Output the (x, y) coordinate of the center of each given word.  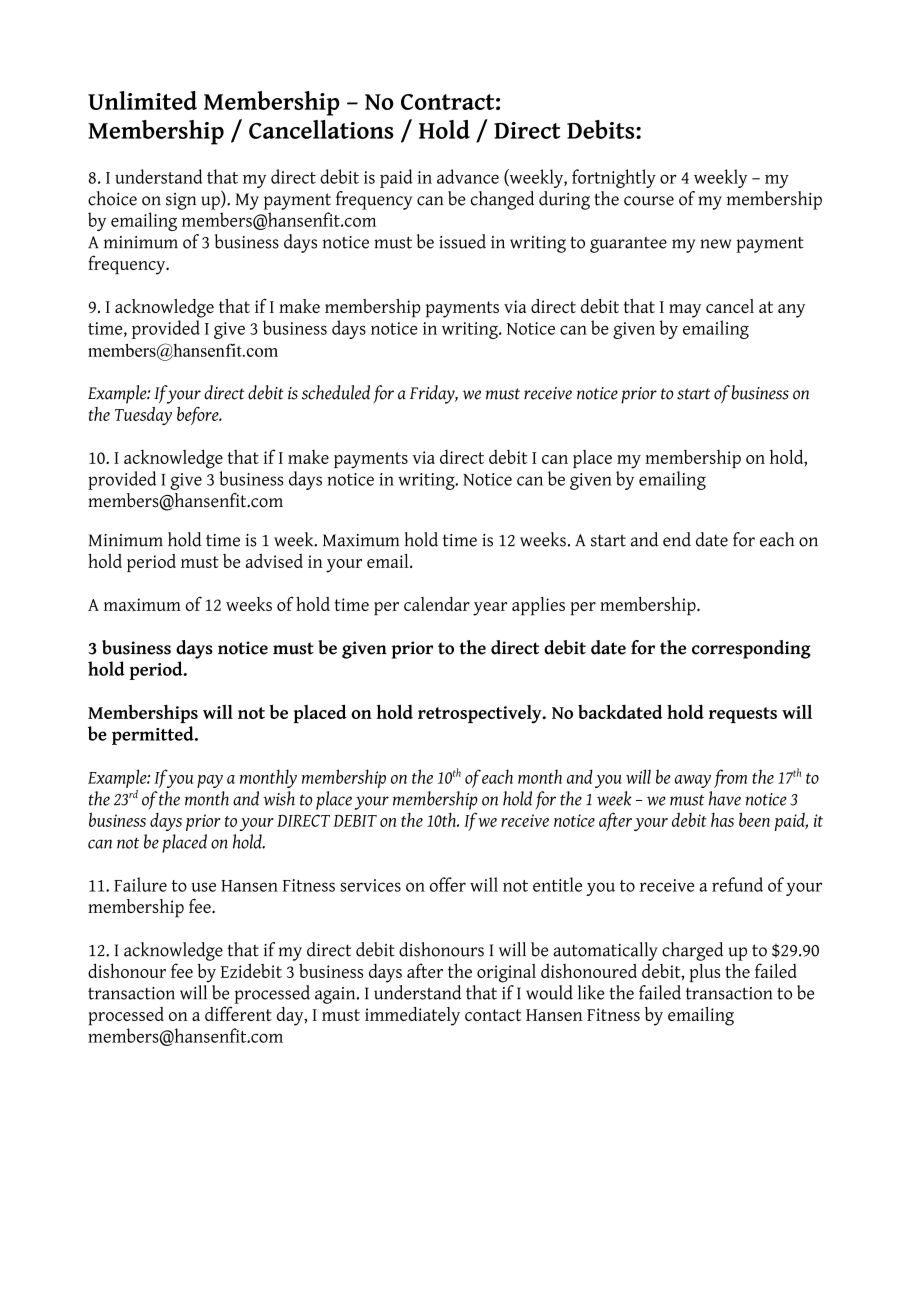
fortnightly (614, 178)
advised (274, 561)
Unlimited (142, 100)
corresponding (751, 649)
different (238, 1013)
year (490, 609)
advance (468, 176)
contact (493, 1015)
